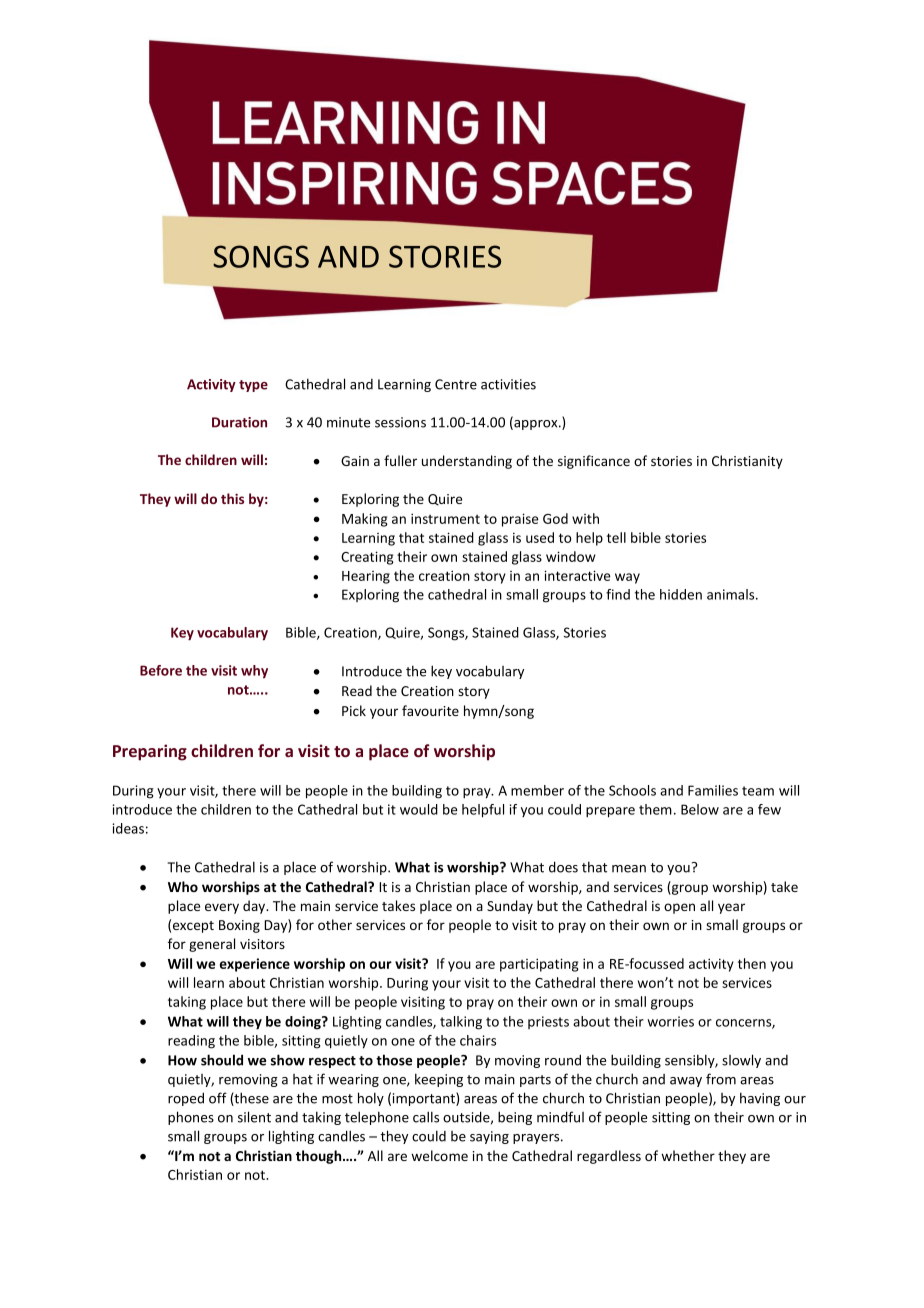 This document has height=1308, width=924. I want to click on Centre, so click(456, 384).
